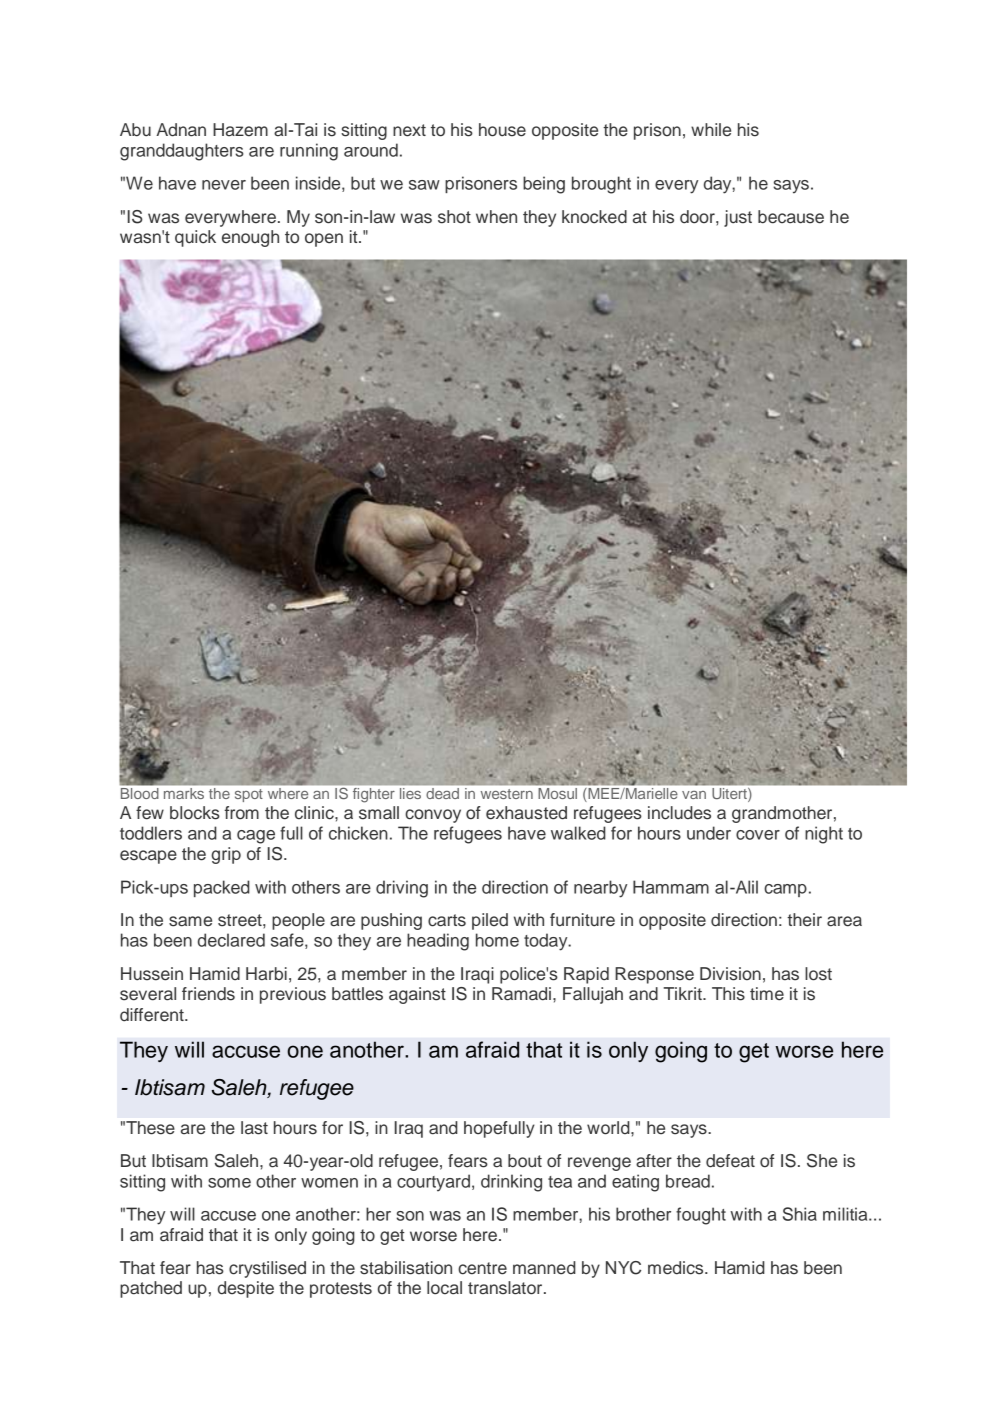  Describe the element at coordinates (800, 1214) in the screenshot. I see `Shia` at that location.
